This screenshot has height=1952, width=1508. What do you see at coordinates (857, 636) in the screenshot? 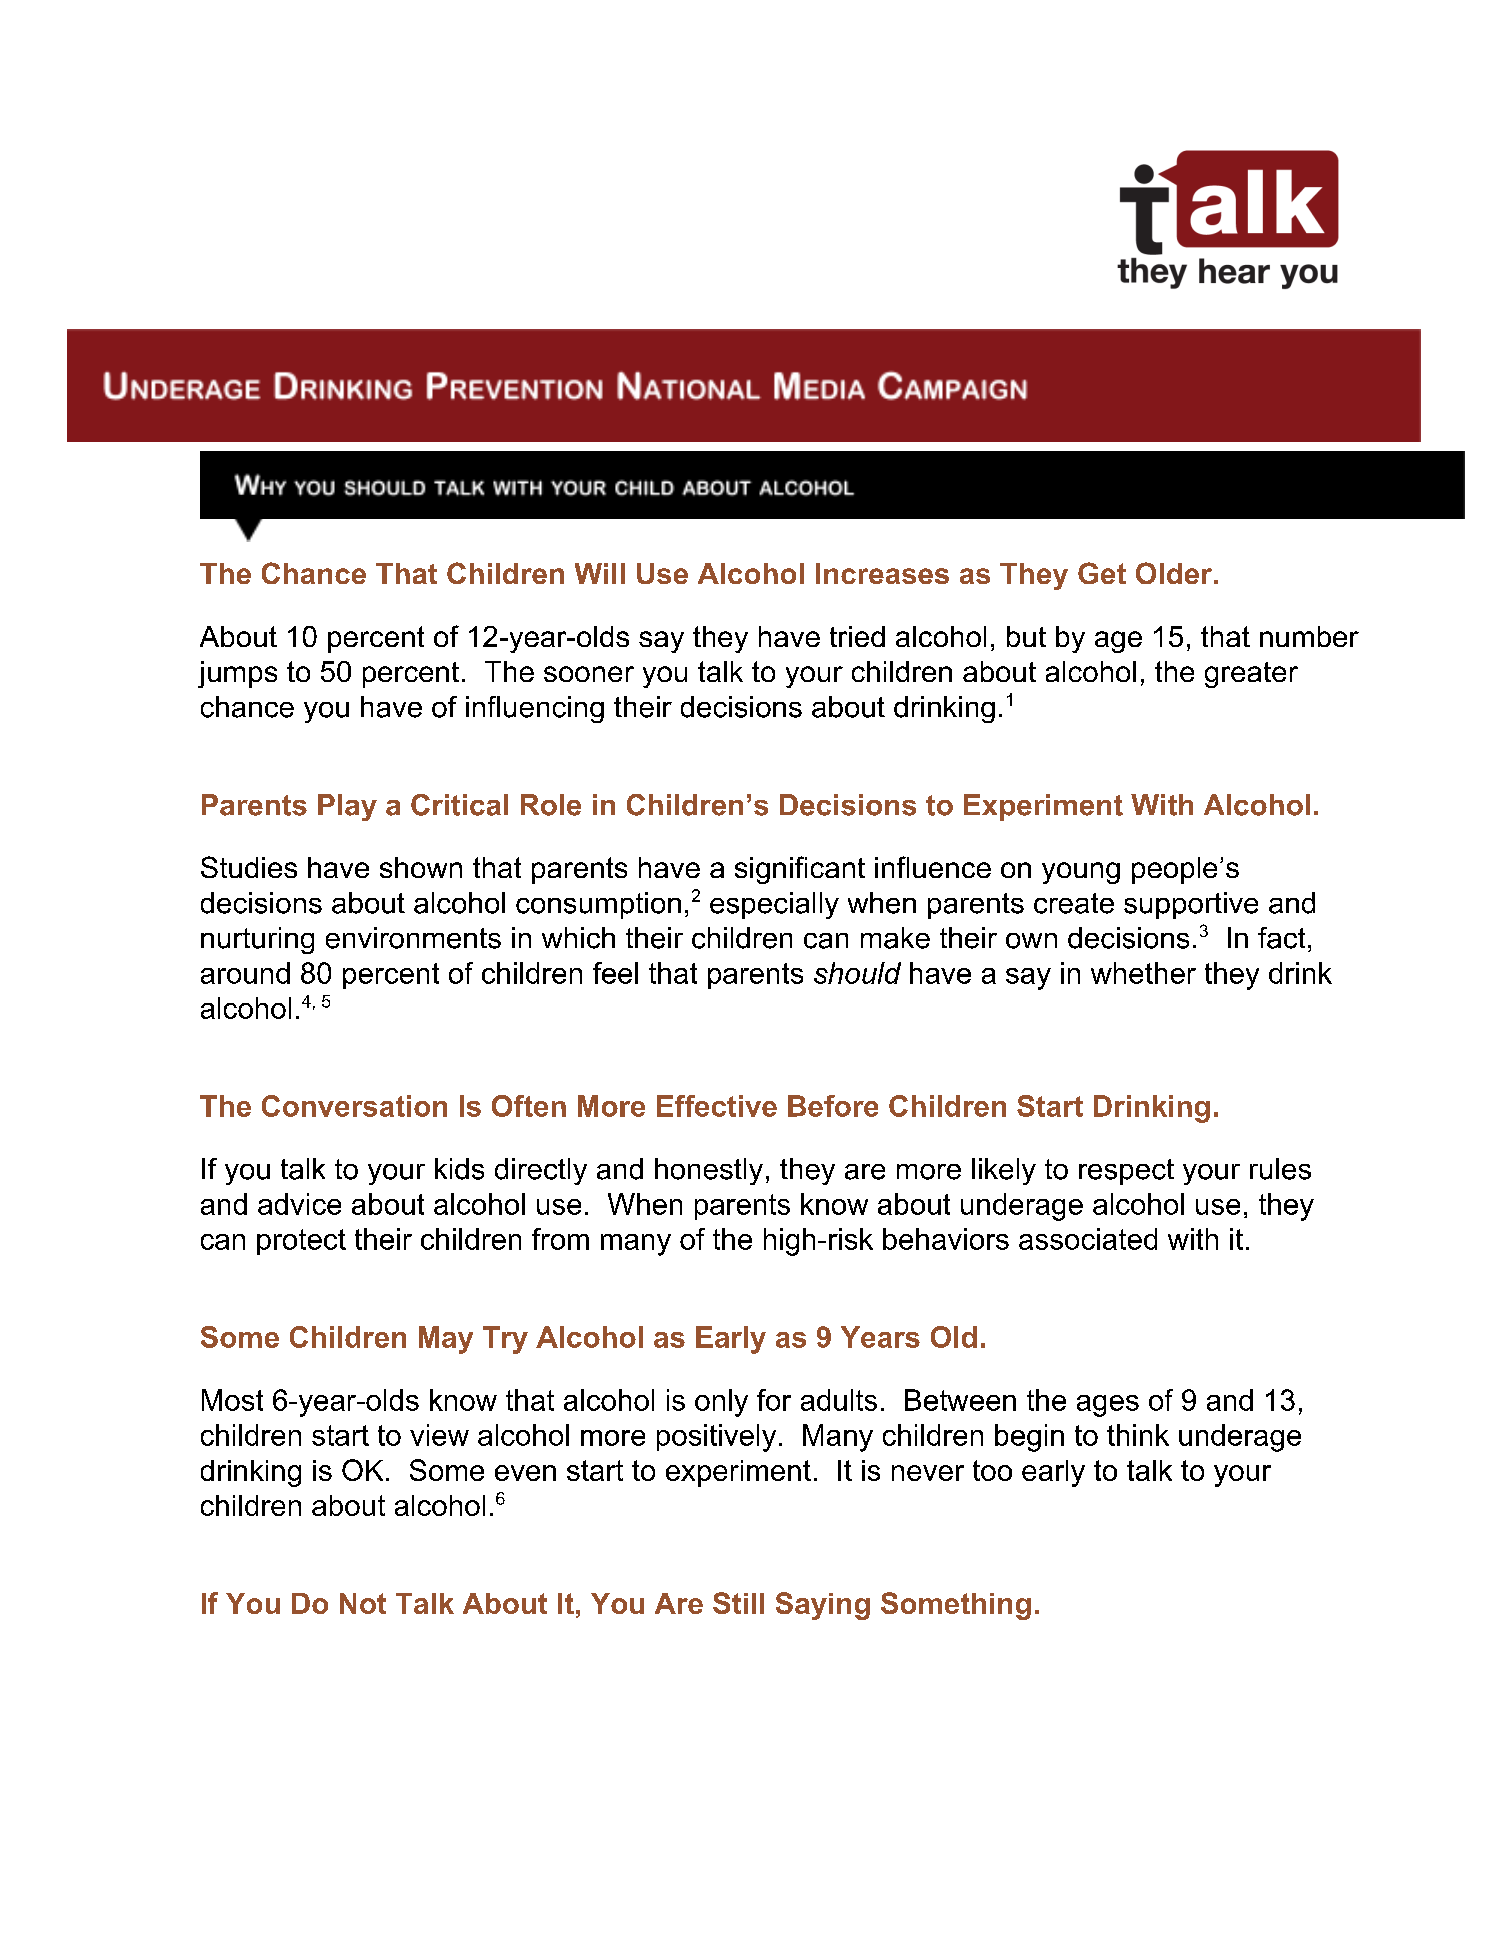
I see `tried` at bounding box center [857, 636].
